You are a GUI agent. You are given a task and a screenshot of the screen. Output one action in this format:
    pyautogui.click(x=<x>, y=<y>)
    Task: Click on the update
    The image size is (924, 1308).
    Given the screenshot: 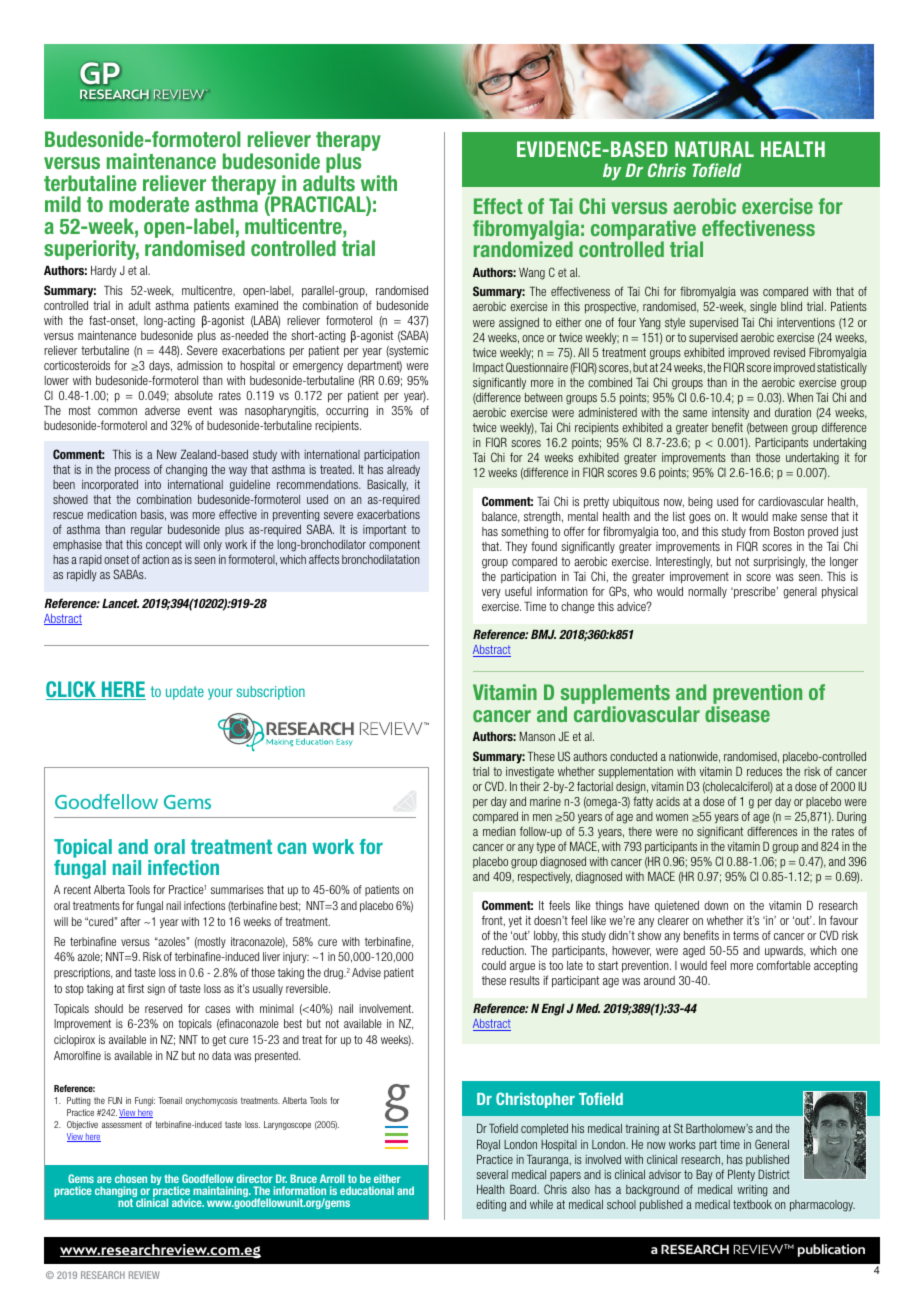 What is the action you would take?
    pyautogui.click(x=185, y=693)
